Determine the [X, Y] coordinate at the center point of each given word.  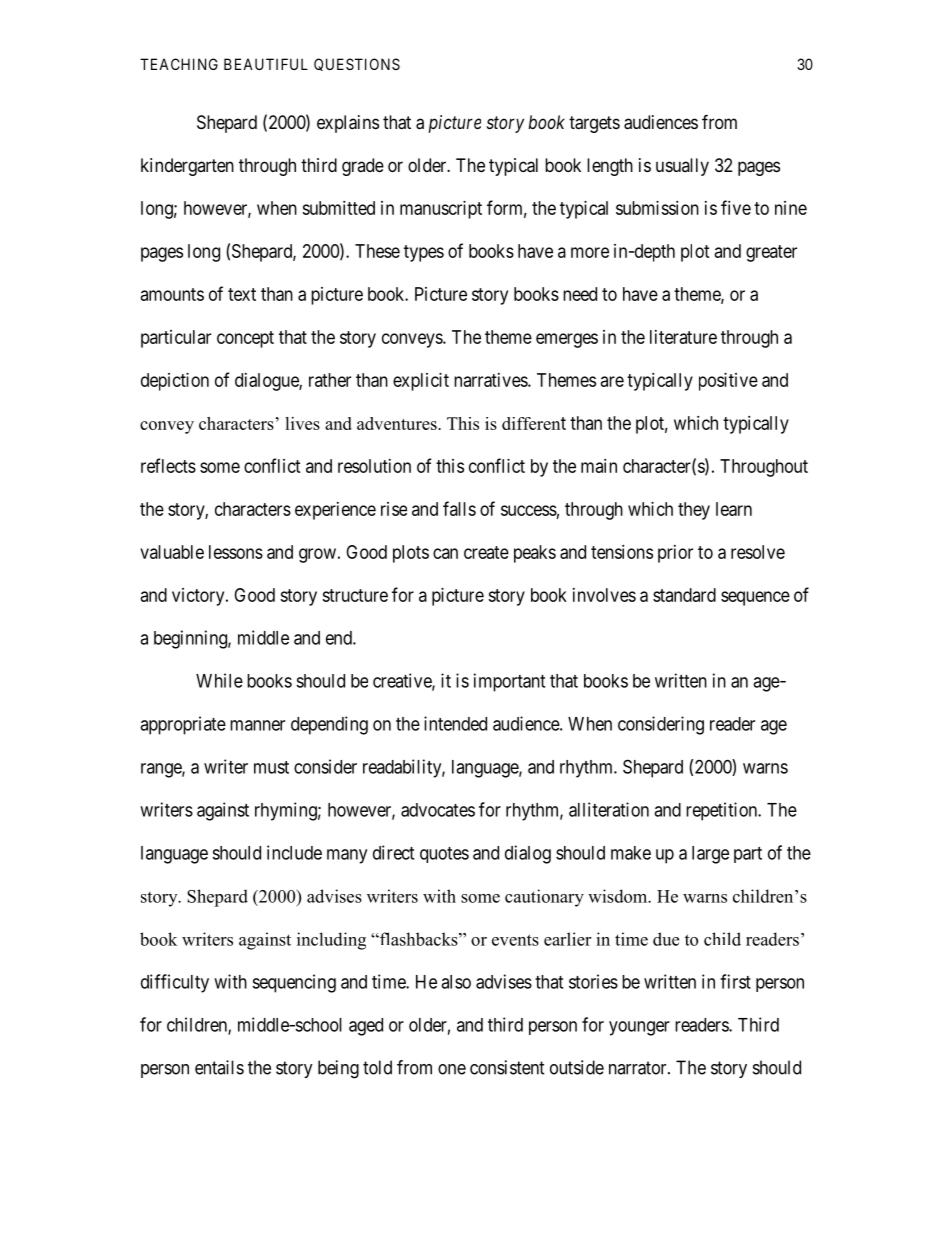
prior [675, 554]
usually [682, 167]
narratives [491, 380]
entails [219, 1067]
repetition [723, 811]
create [486, 552]
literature [683, 337]
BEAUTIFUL [266, 64]
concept [245, 339]
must [271, 767]
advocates [438, 810]
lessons [236, 552]
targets [594, 124]
